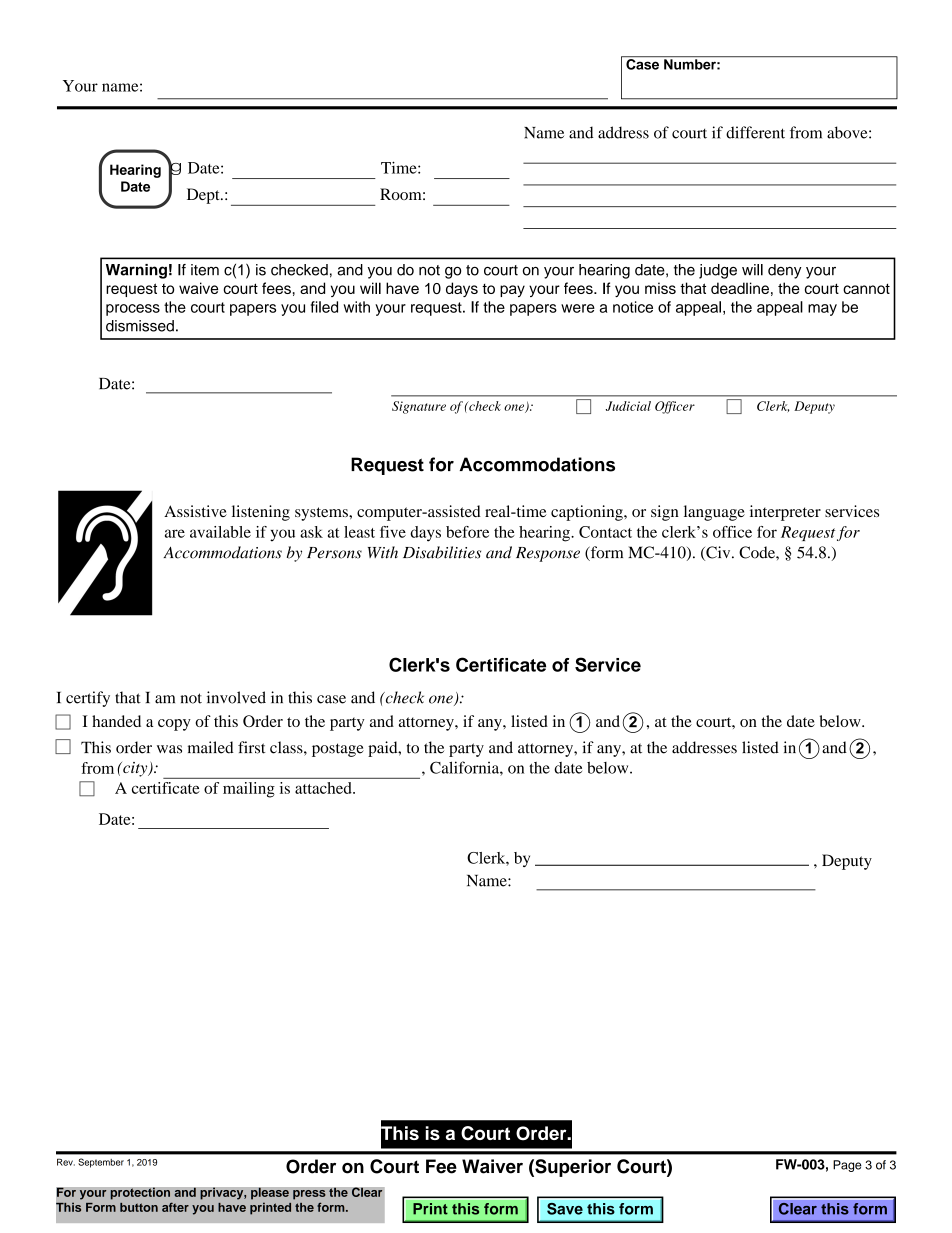 The height and width of the document is (1233, 952). Describe the element at coordinates (324, 788) in the document. I see `attached` at that location.
